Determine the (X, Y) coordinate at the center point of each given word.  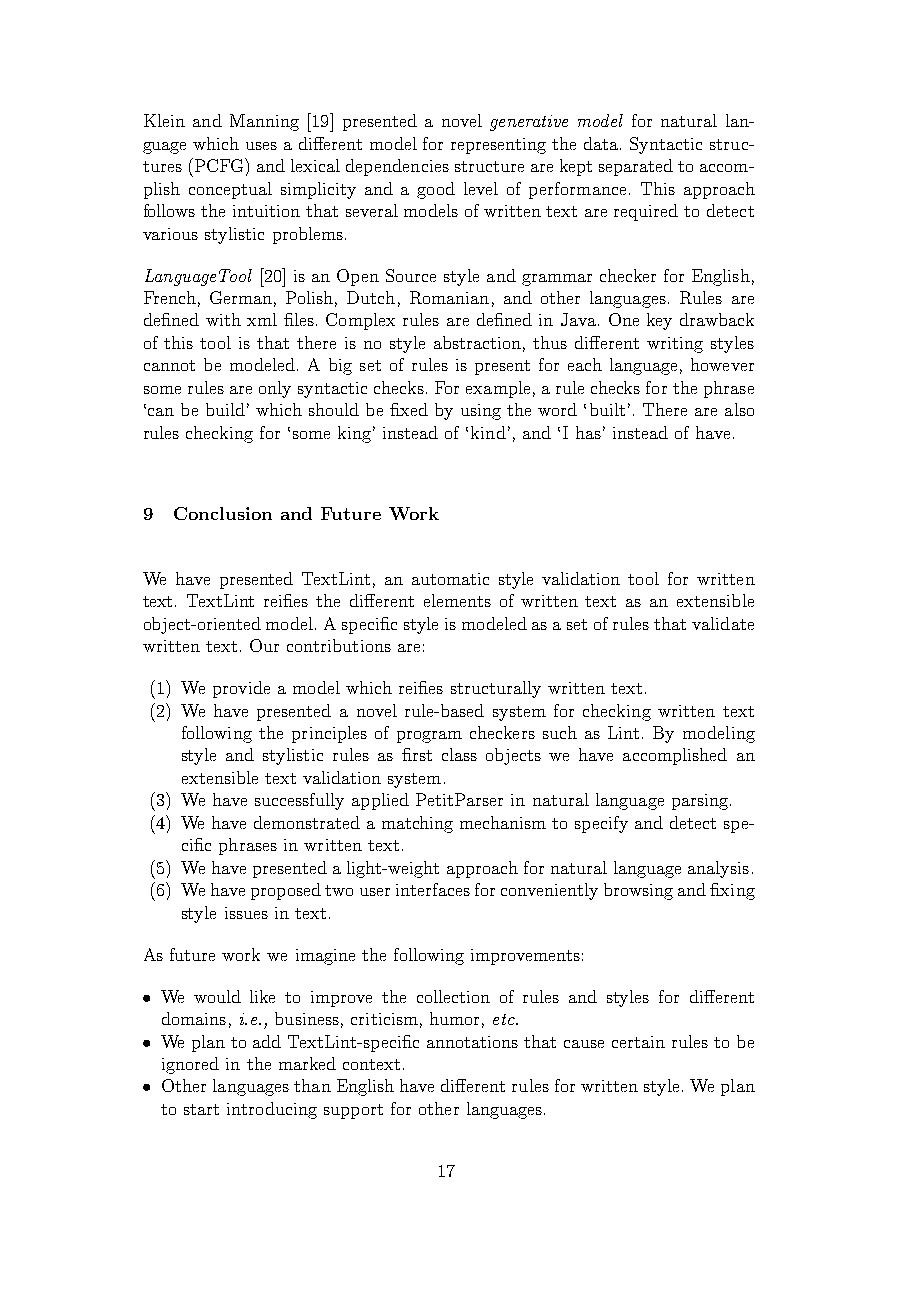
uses (261, 146)
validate (723, 623)
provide (241, 689)
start (201, 1109)
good (436, 190)
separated (636, 167)
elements (457, 600)
